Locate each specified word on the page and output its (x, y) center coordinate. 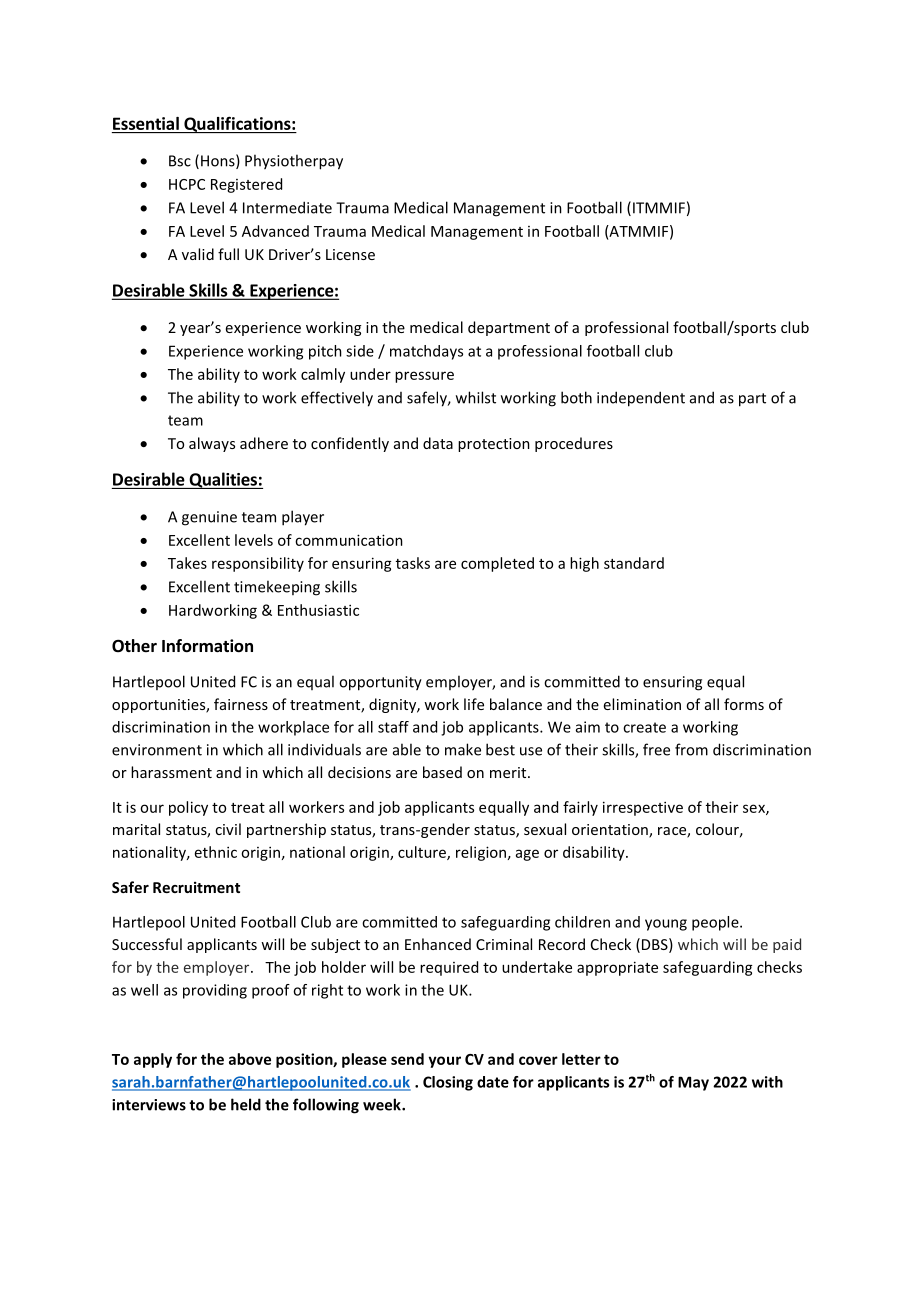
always (212, 444)
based (442, 772)
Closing (448, 1083)
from (691, 749)
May (693, 1083)
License (350, 254)
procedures (574, 444)
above (250, 1059)
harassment (171, 772)
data (438, 443)
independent (641, 399)
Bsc (180, 161)
